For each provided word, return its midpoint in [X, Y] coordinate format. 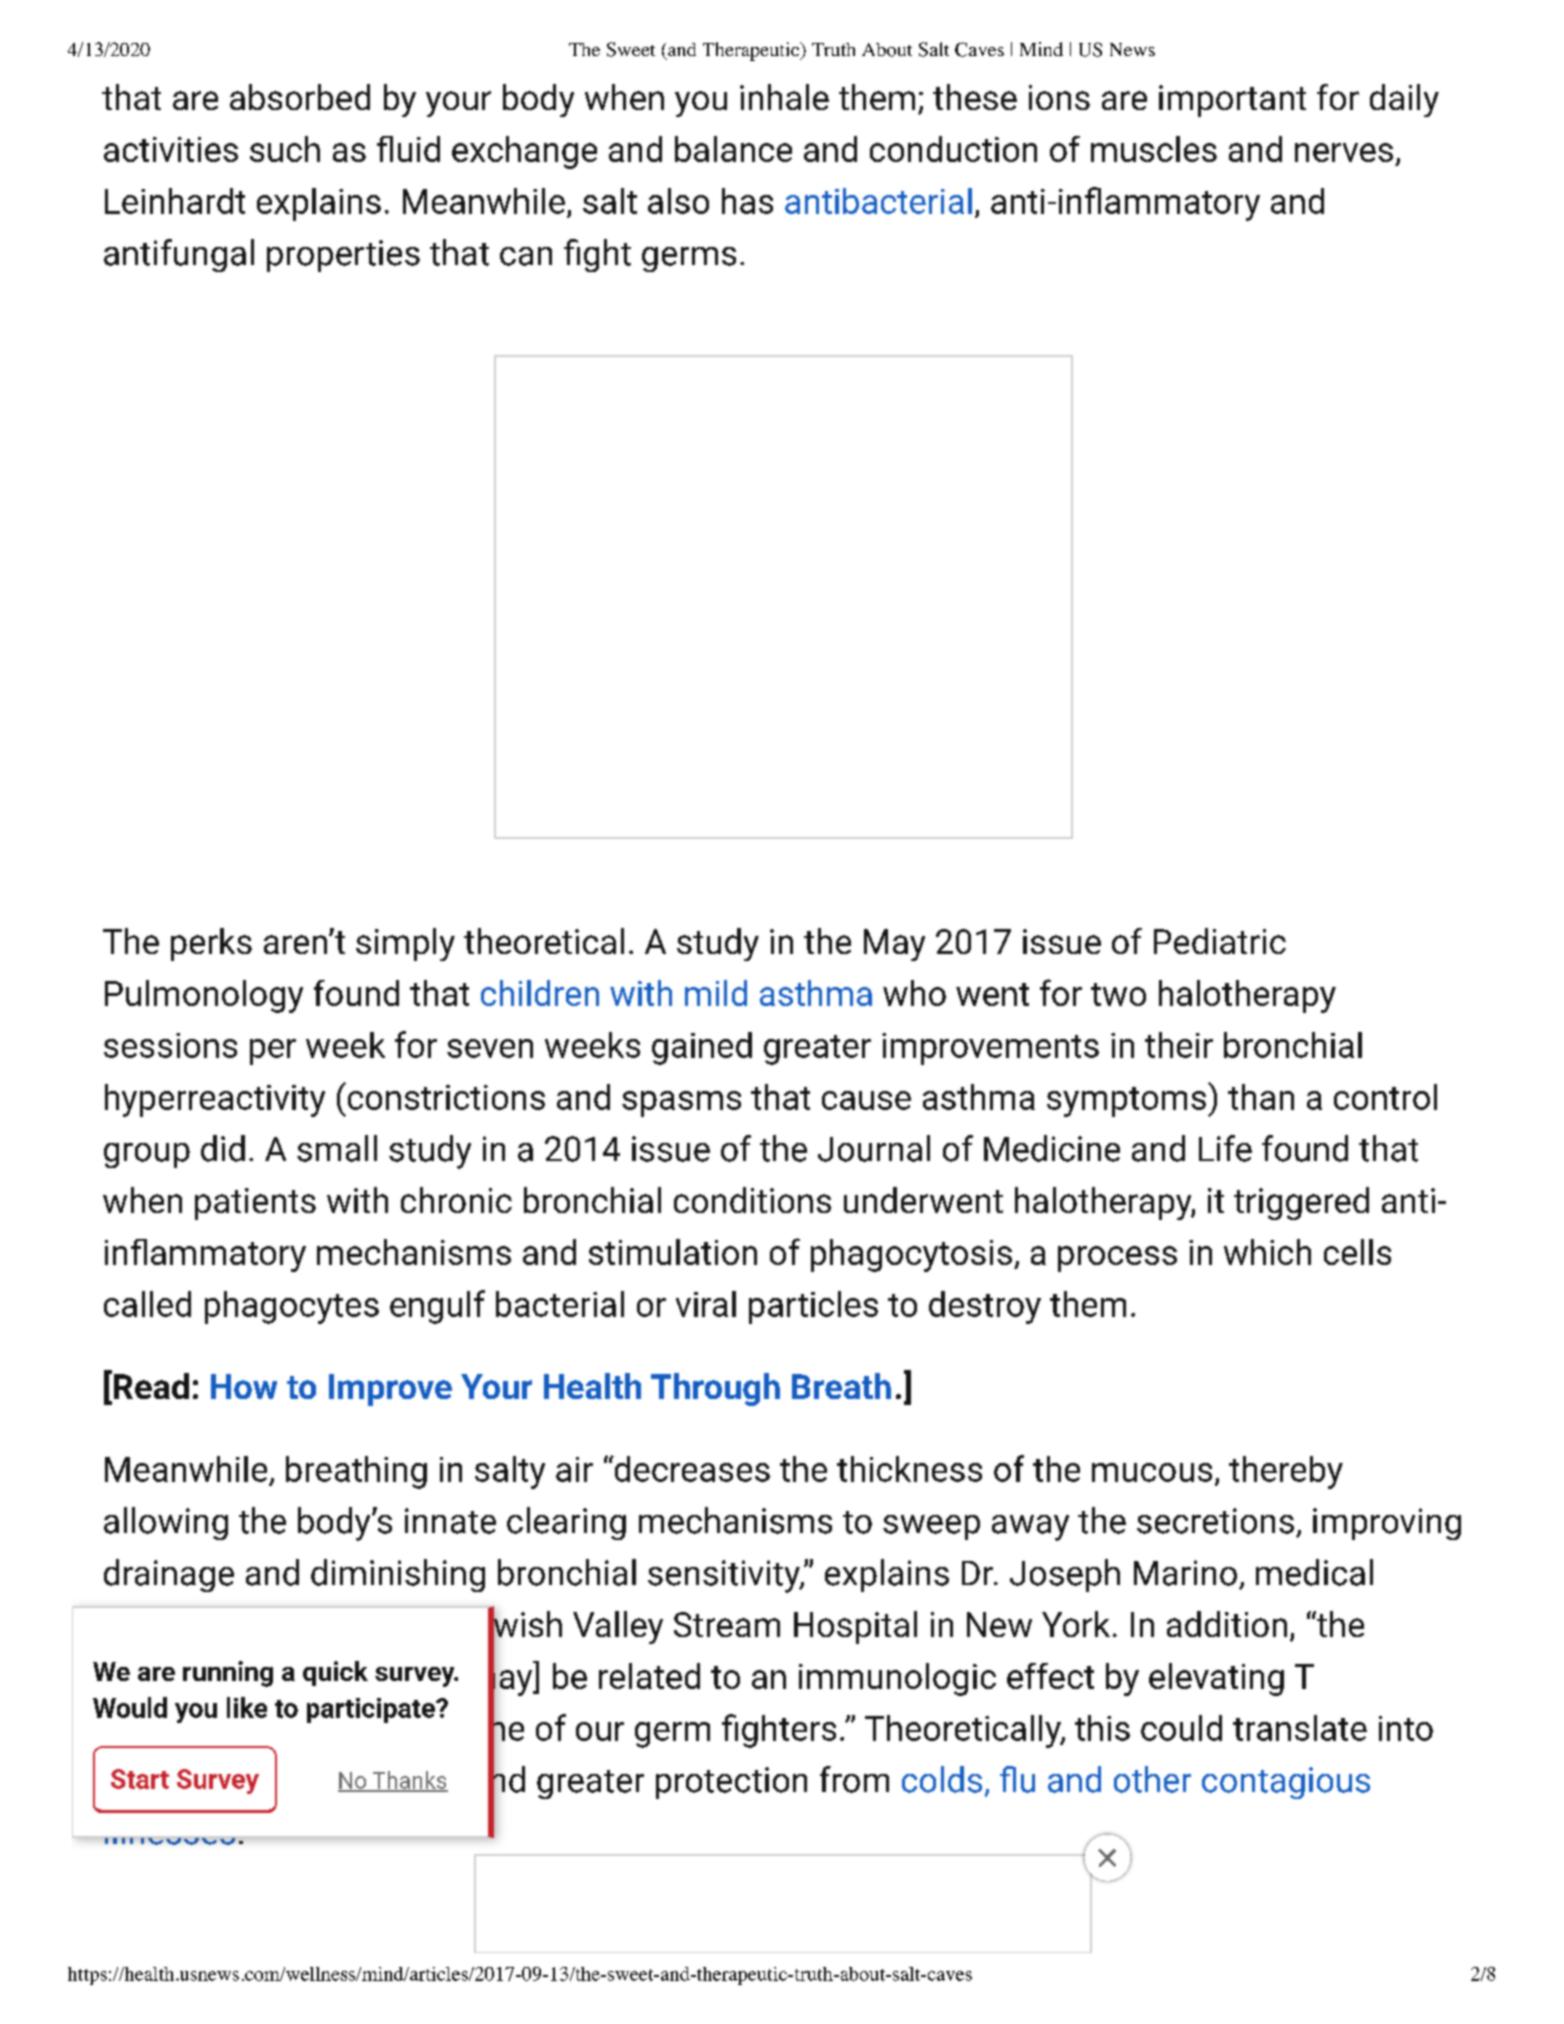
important [1232, 101]
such [285, 149]
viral [706, 1304]
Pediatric [1220, 941]
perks [211, 944]
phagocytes [292, 1307]
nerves [1344, 152]
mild [716, 993]
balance [733, 149]
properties [343, 256]
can [526, 256]
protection [731, 1783]
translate [1300, 1728]
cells [1357, 1252]
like [247, 1707]
